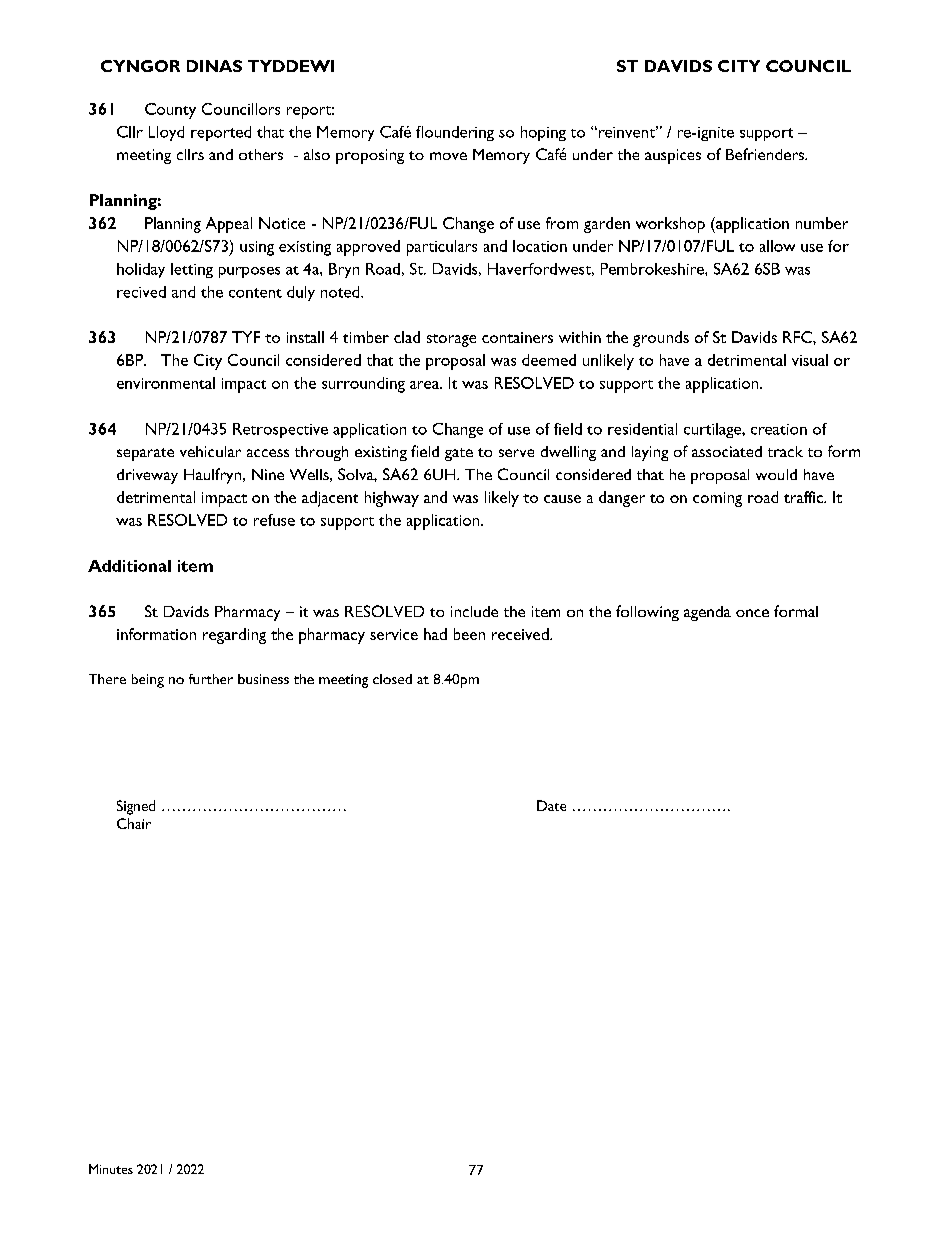 The width and height of the screenshot is (952, 1233). Describe the element at coordinates (752, 613) in the screenshot. I see `once` at that location.
